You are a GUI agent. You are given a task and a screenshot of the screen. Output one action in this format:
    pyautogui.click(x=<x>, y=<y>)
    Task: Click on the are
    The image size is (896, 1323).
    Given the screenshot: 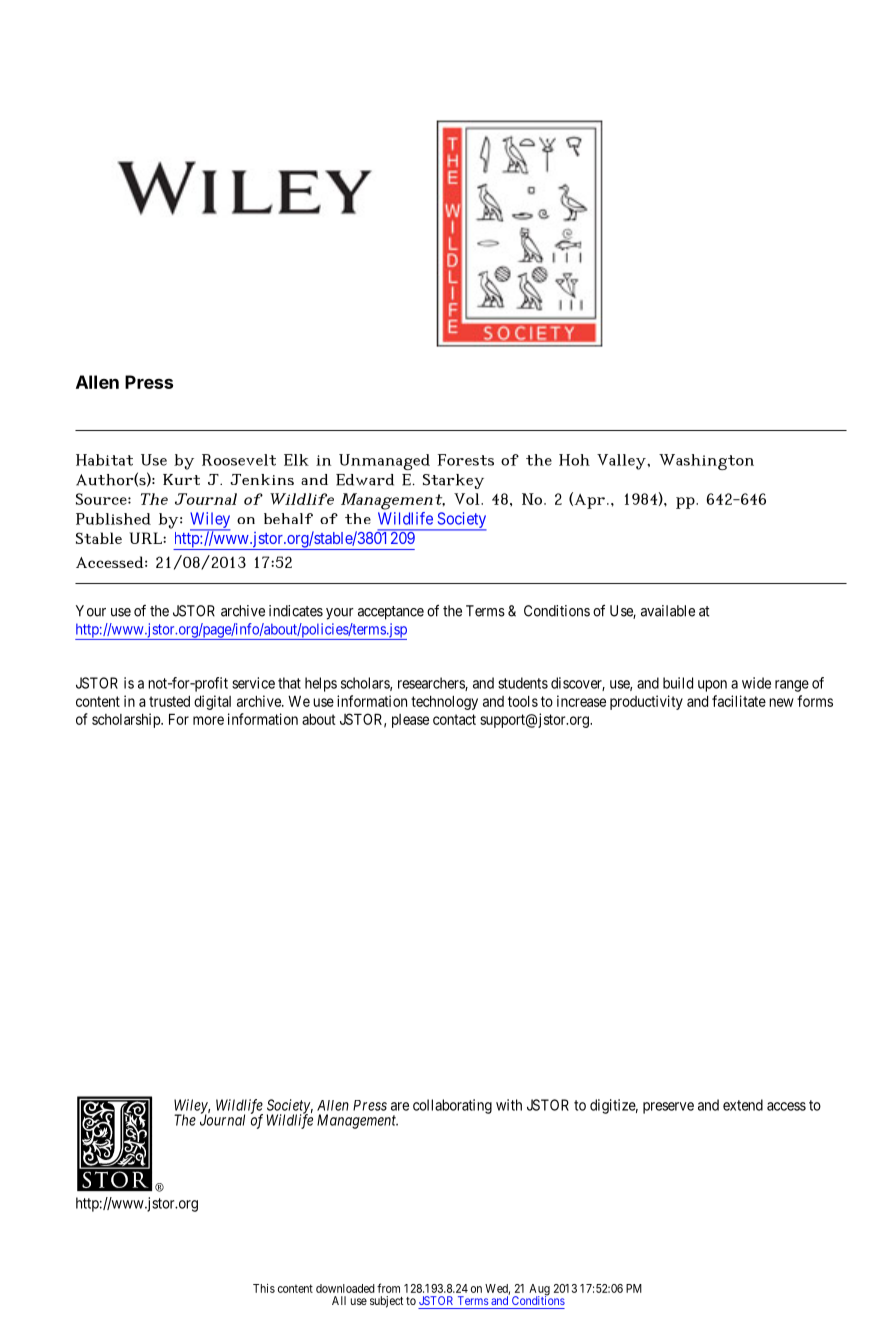 What is the action you would take?
    pyautogui.click(x=400, y=1106)
